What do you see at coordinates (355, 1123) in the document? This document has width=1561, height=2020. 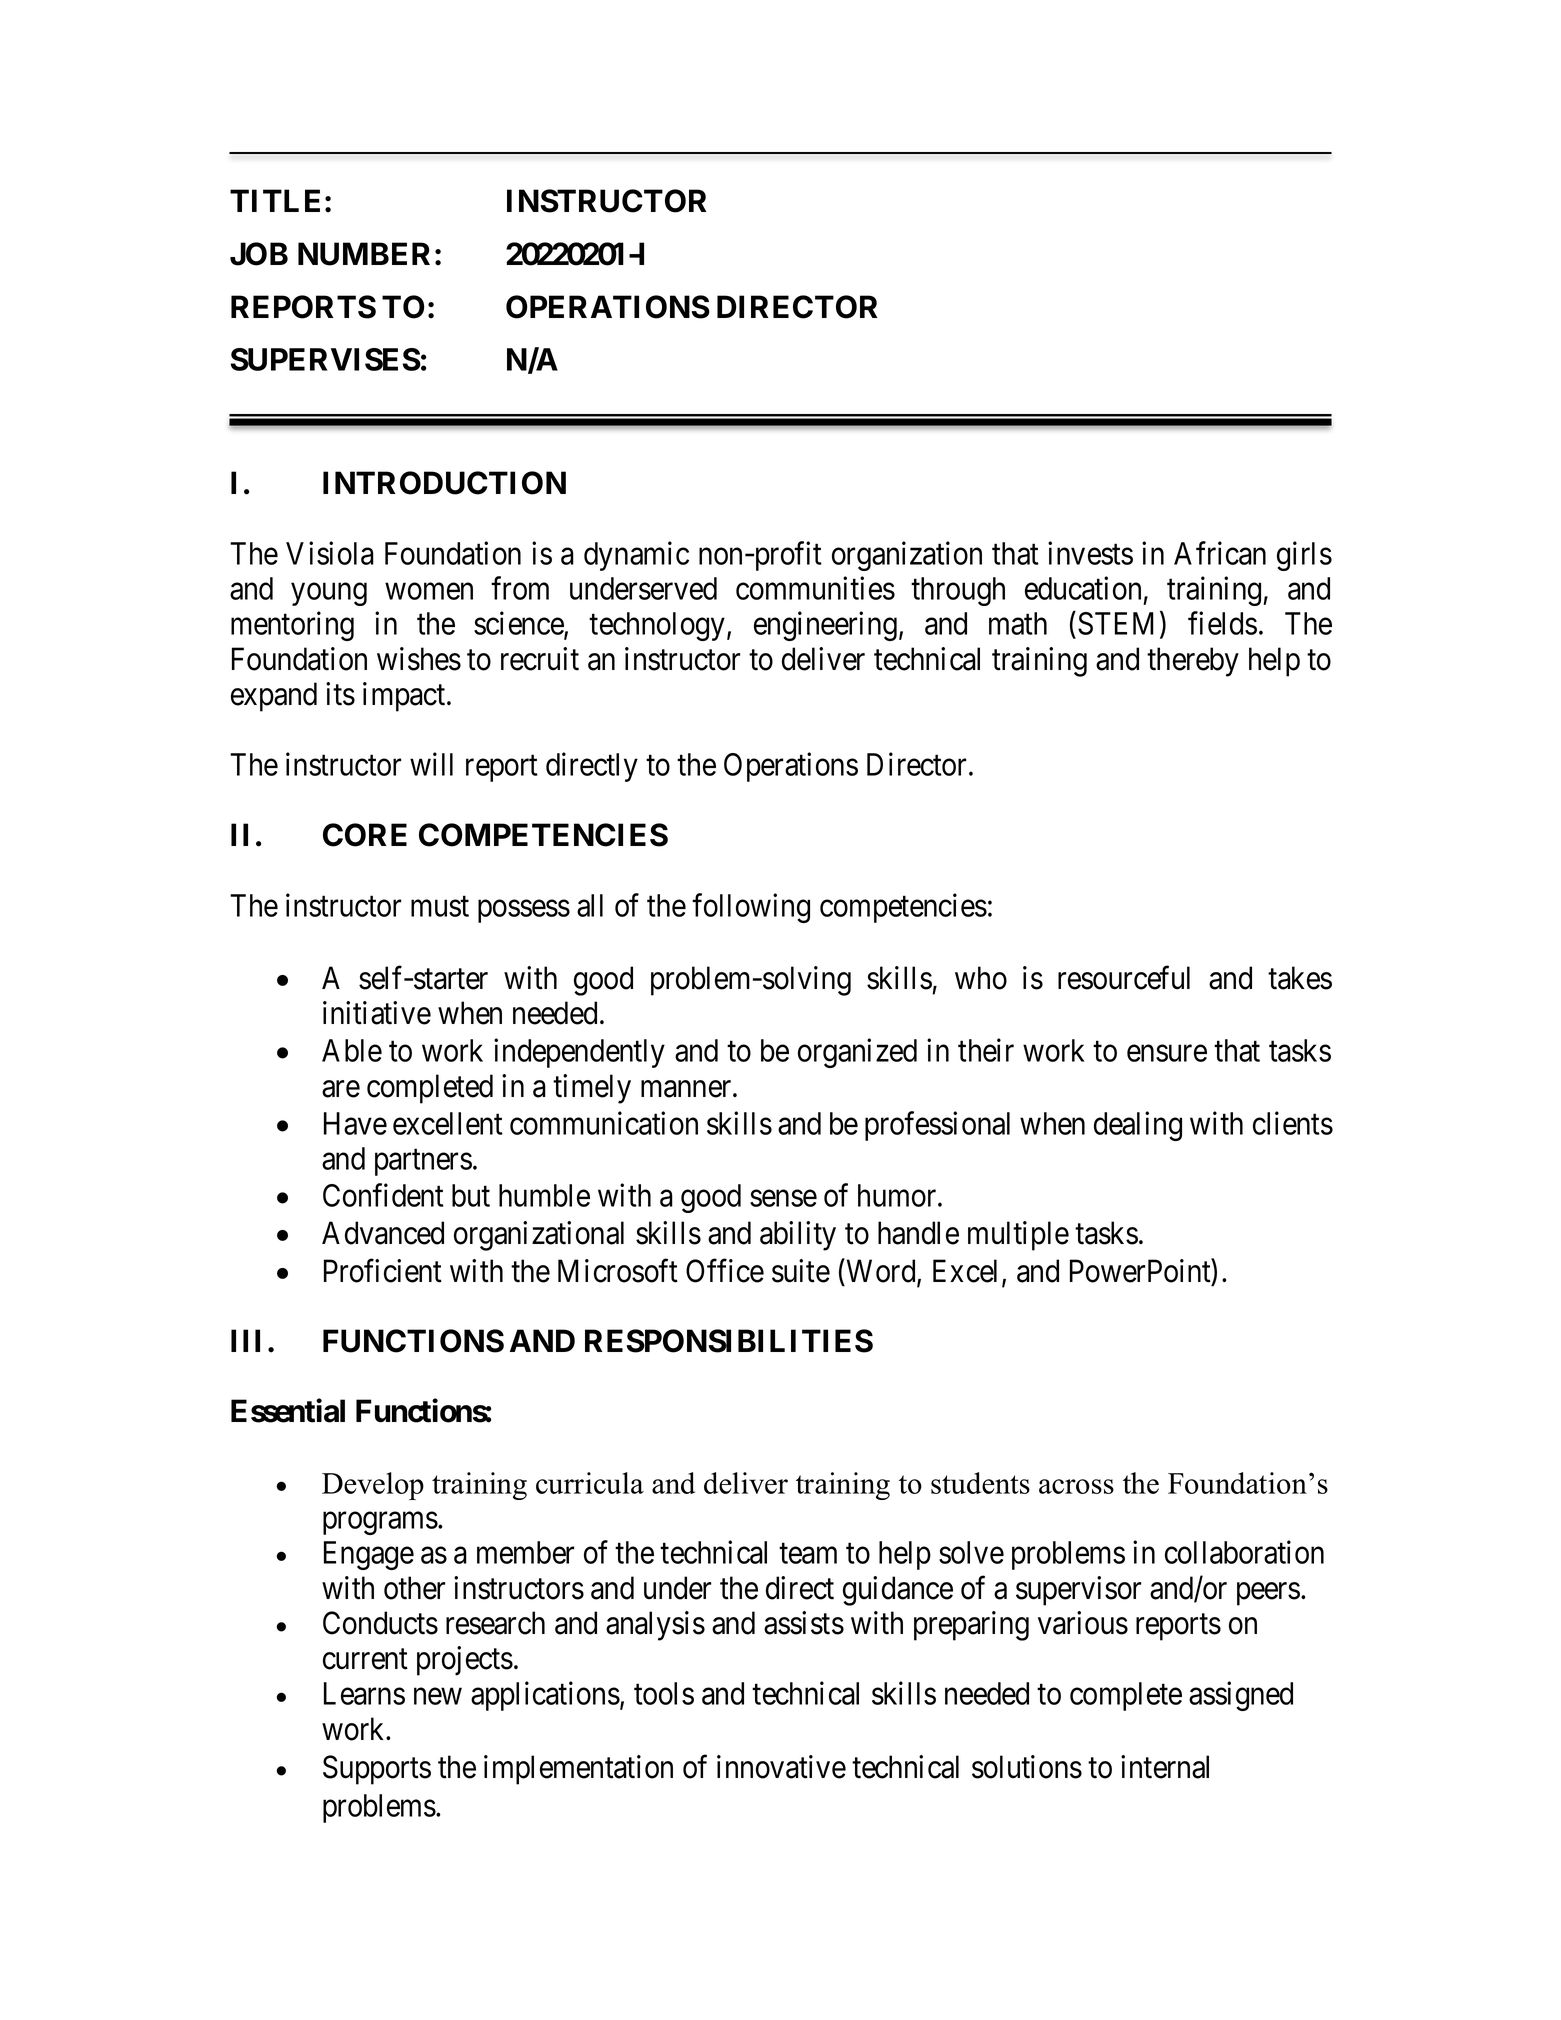 I see `Have` at bounding box center [355, 1123].
